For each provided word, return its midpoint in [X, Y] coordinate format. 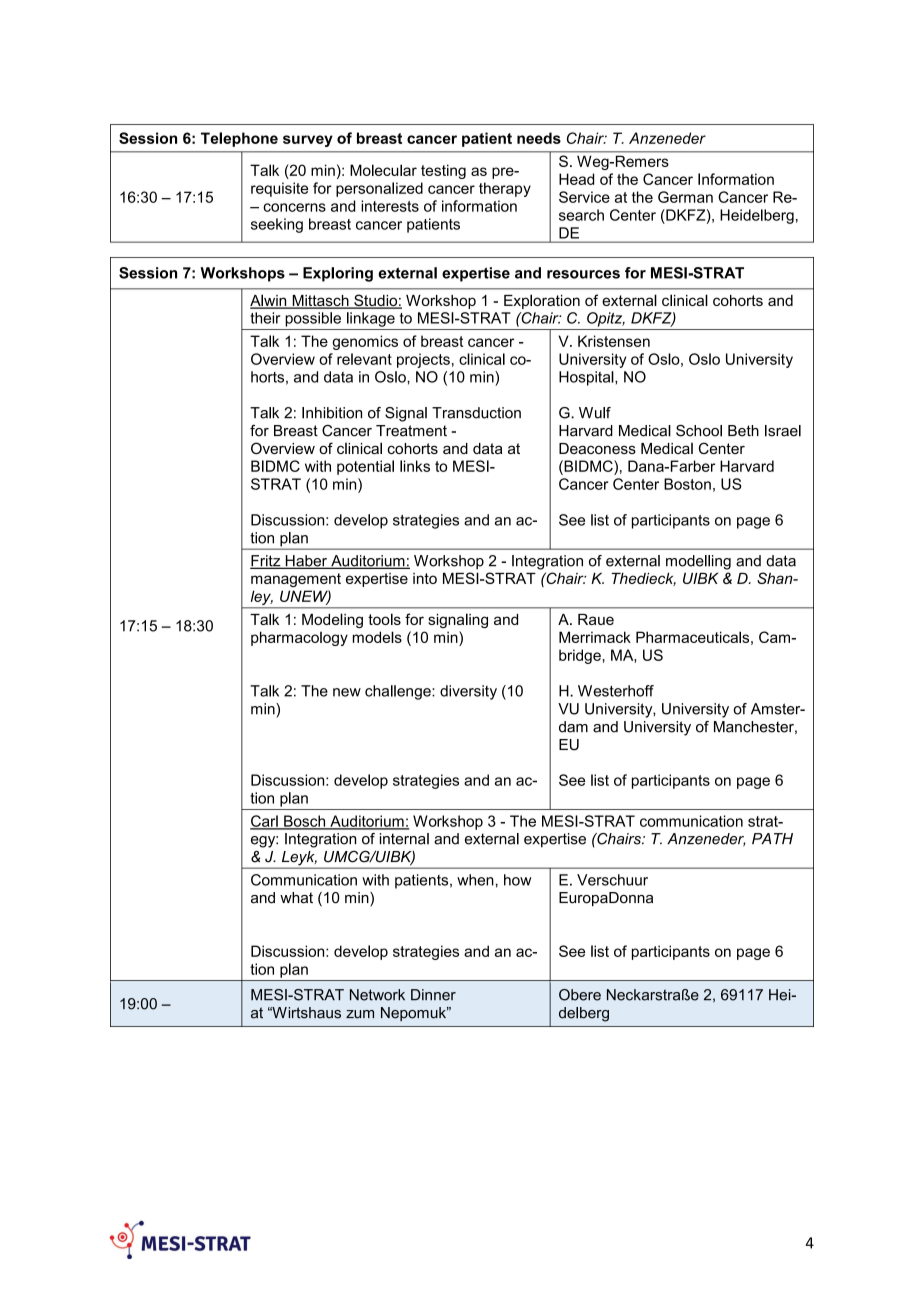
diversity [468, 692]
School [699, 431]
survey [308, 141]
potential [365, 467]
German [685, 197]
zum [360, 1014]
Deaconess [597, 448]
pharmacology [299, 638]
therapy [505, 189]
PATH [772, 838]
